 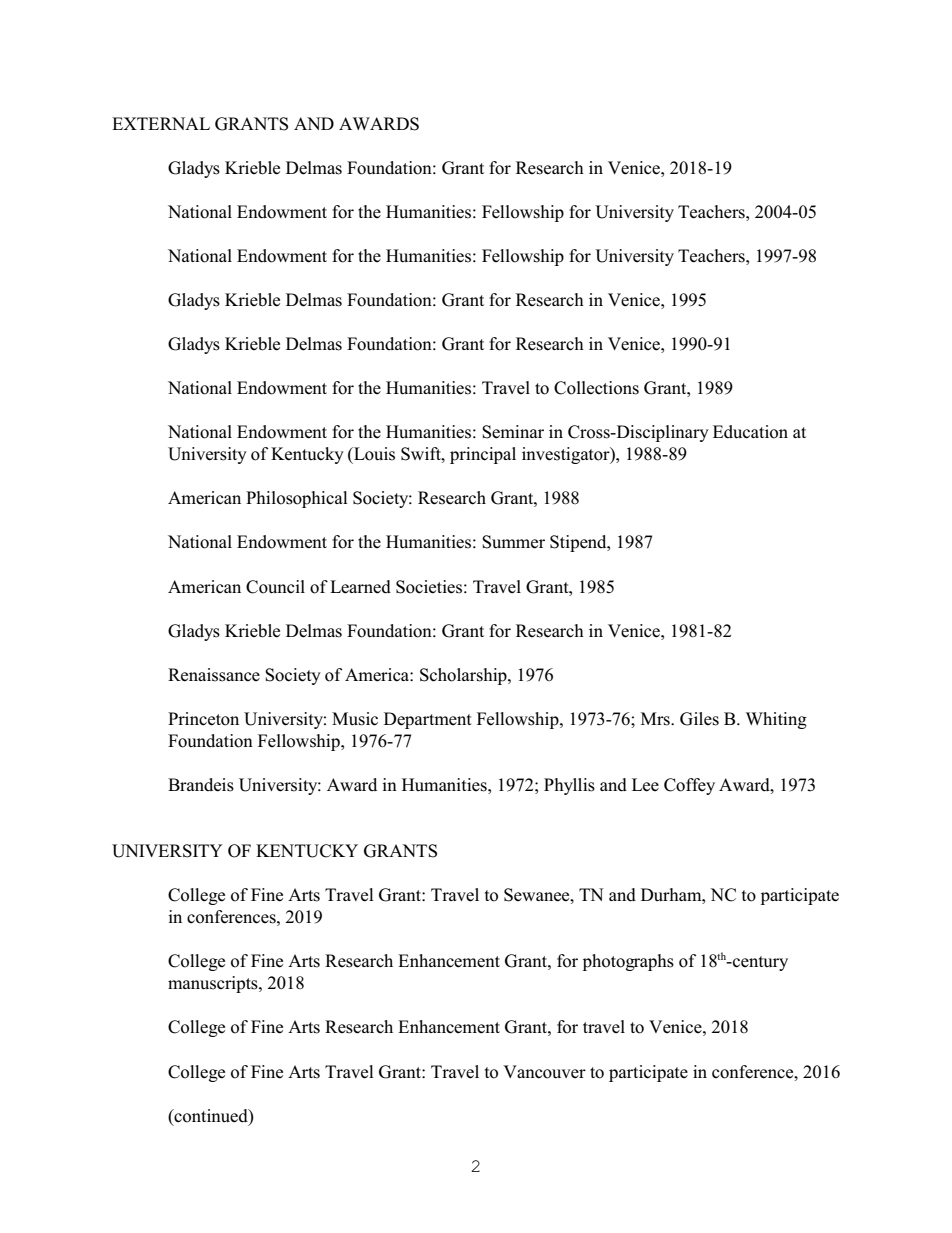 What do you see at coordinates (211, 1116) in the screenshot?
I see `continued` at bounding box center [211, 1116].
